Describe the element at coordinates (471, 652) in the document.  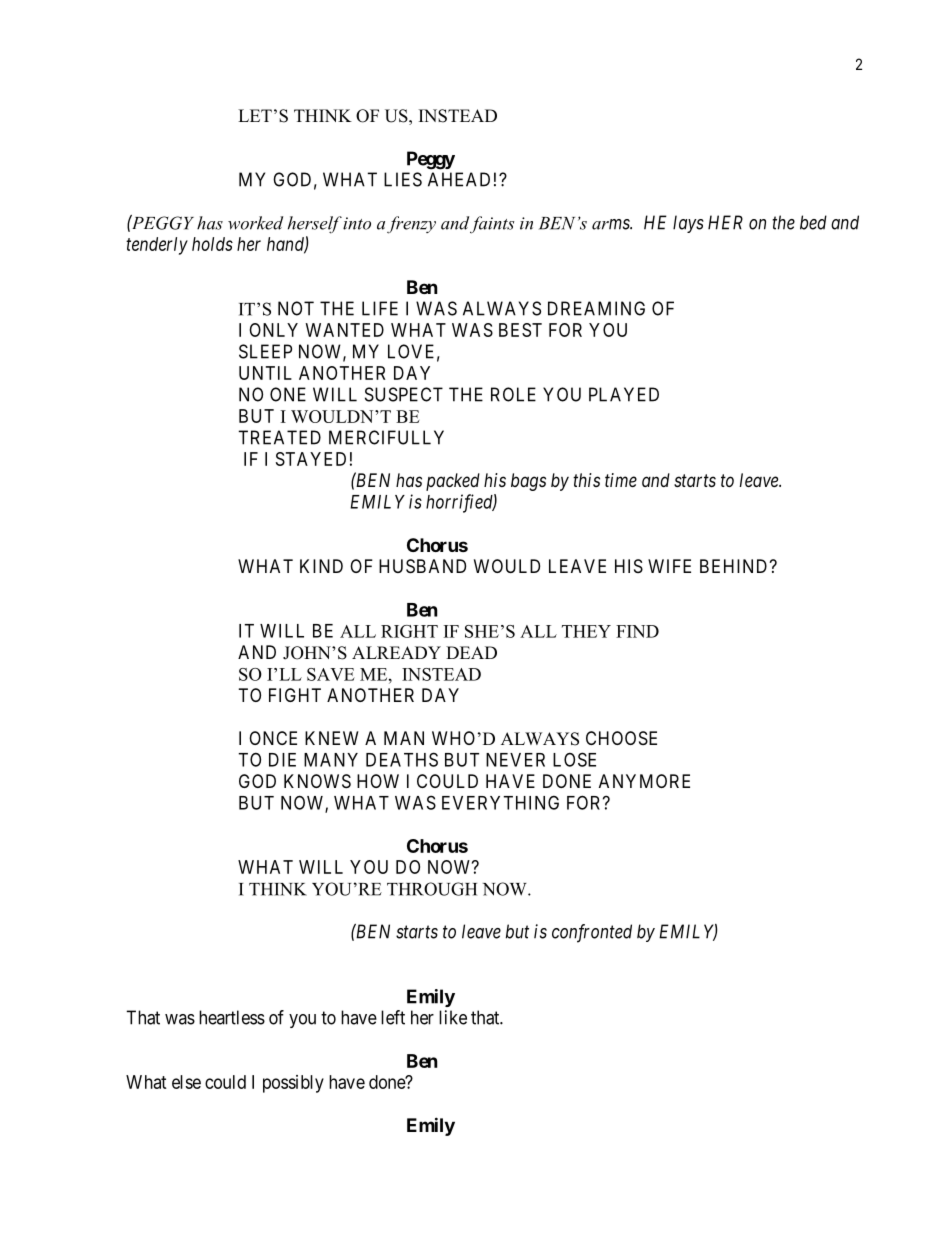
I see `DEAD` at that location.
